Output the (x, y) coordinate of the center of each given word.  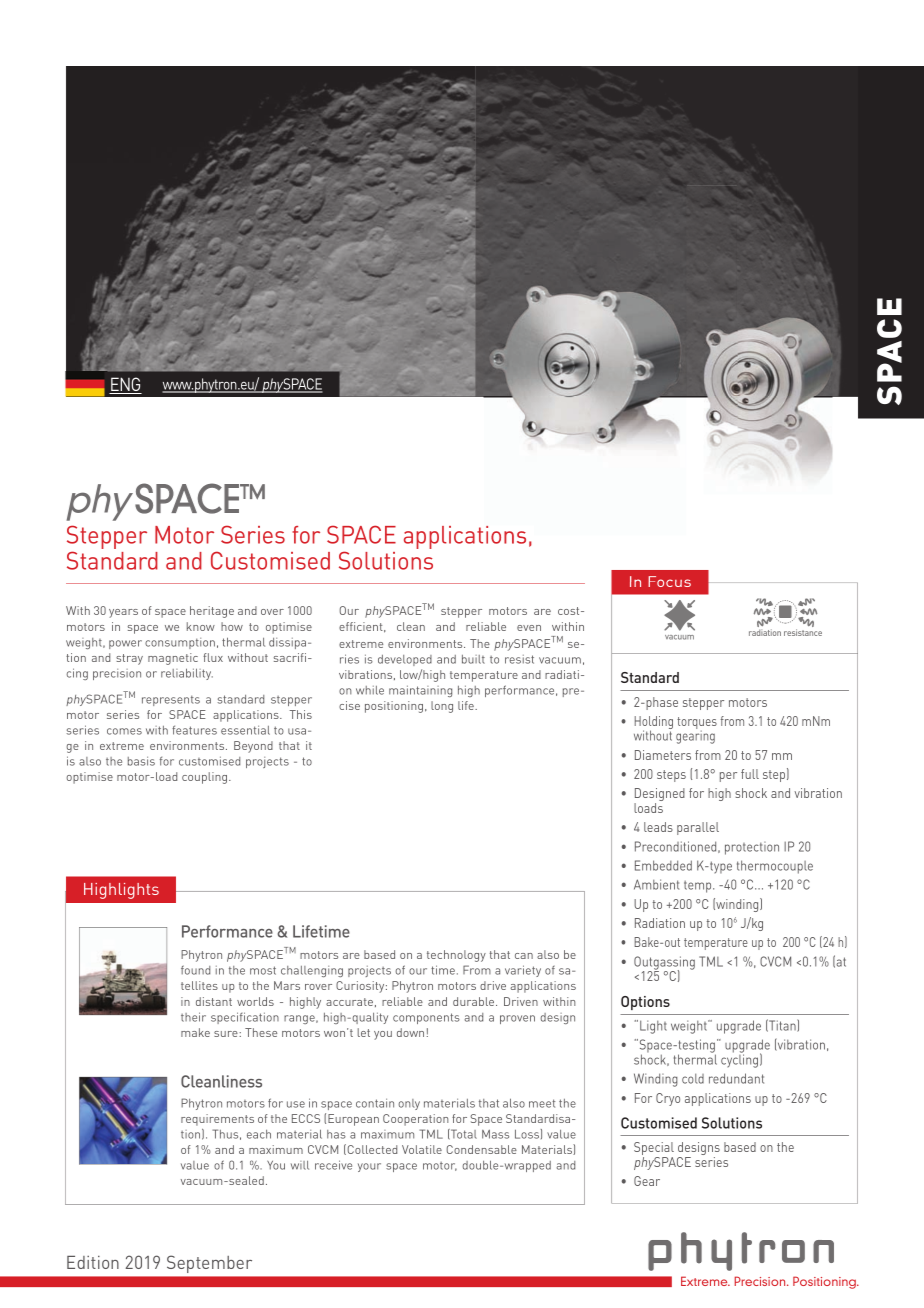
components (426, 1018)
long (442, 707)
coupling (206, 778)
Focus (669, 581)
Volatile (422, 1149)
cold (693, 1078)
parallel (698, 828)
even (529, 628)
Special (654, 1150)
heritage (212, 612)
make (195, 1032)
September (209, 1264)
